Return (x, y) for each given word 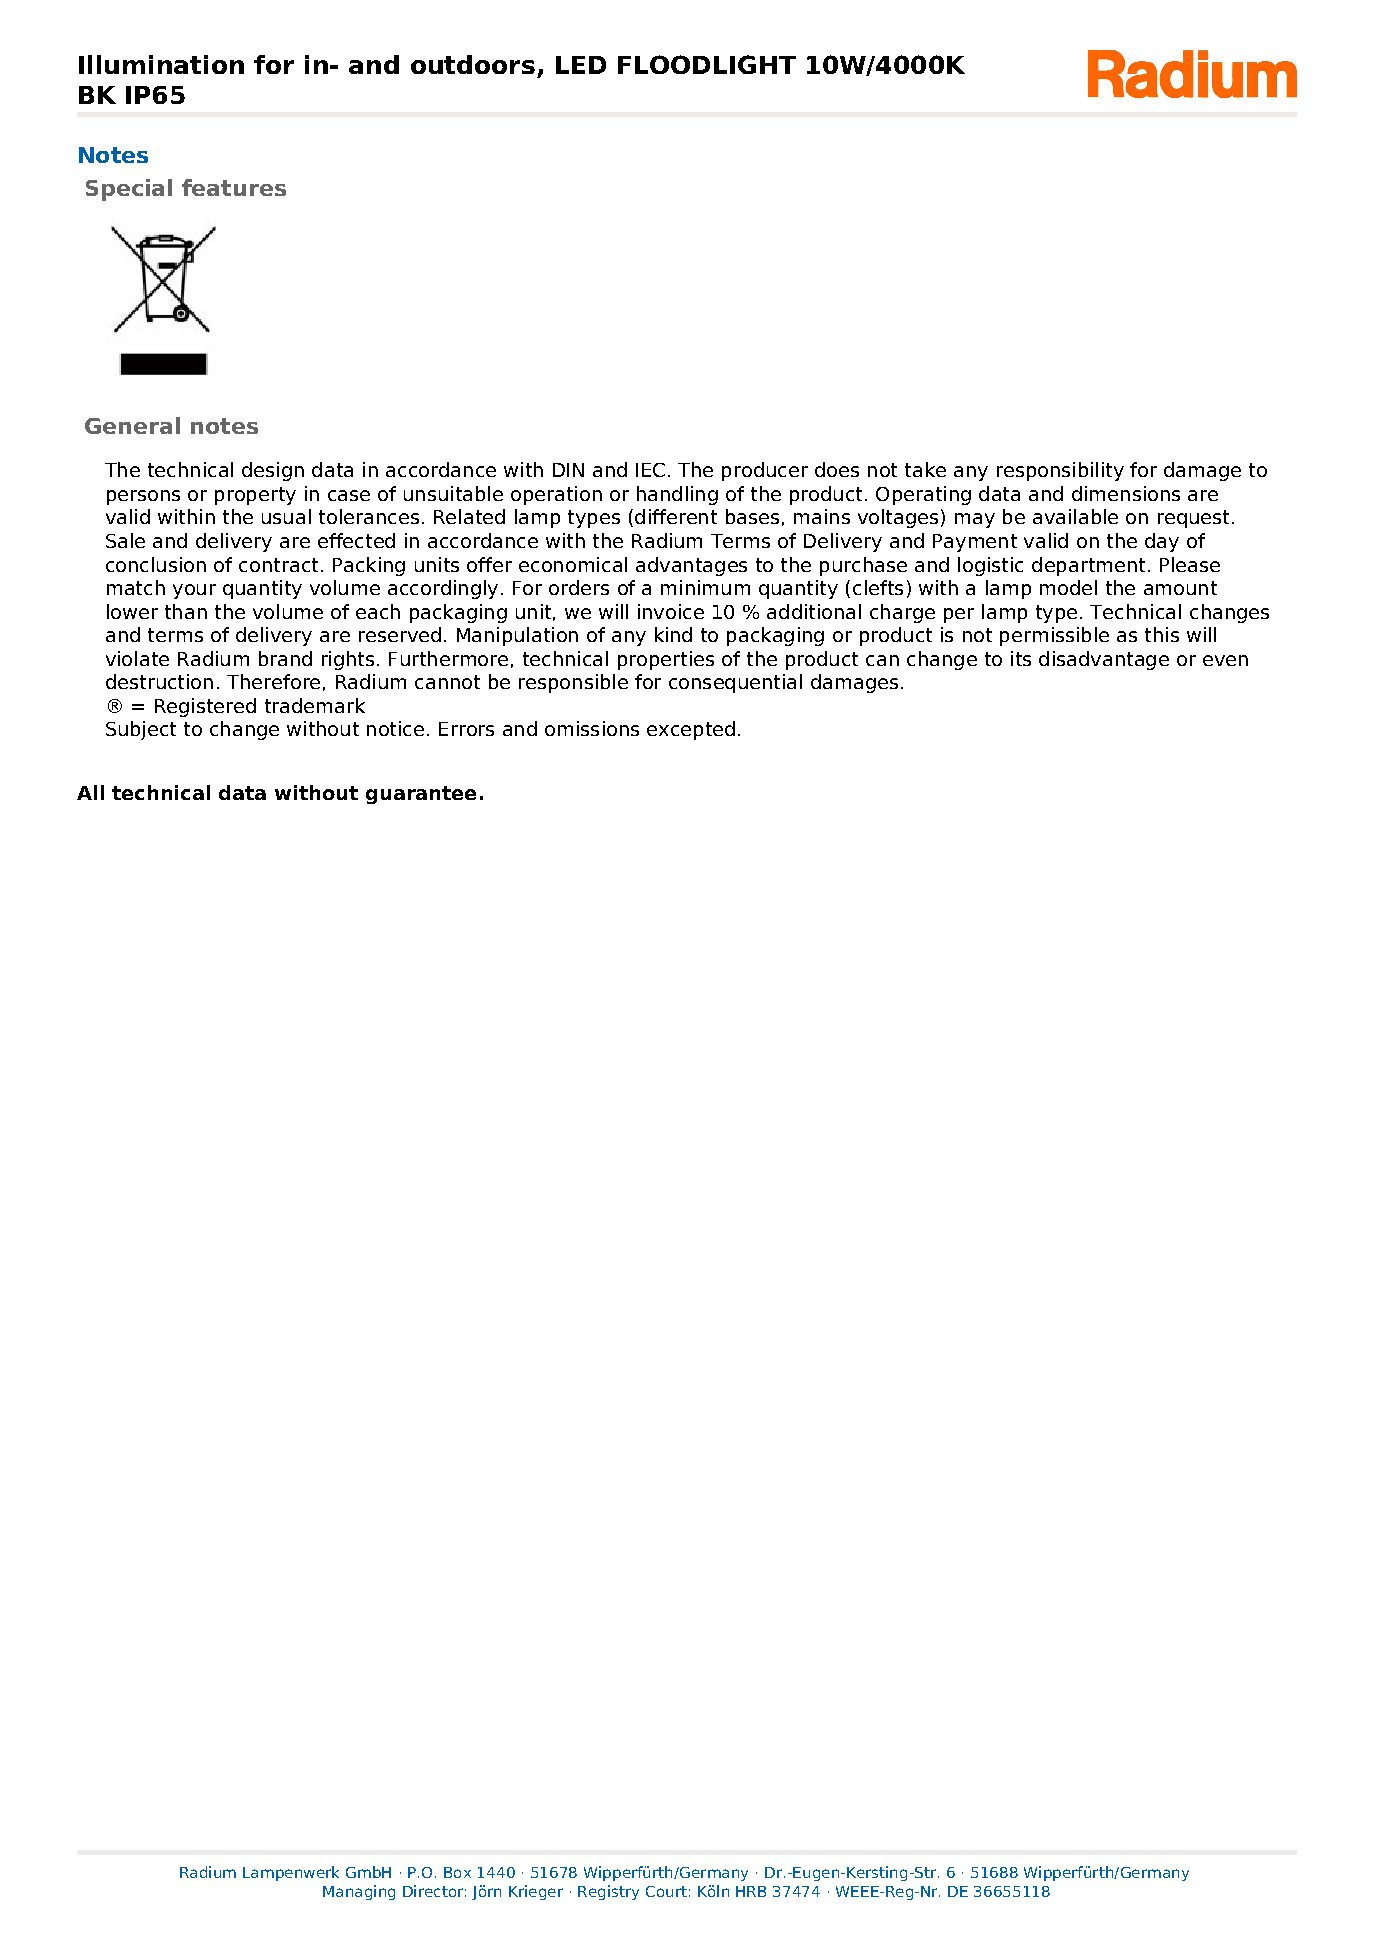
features (234, 187)
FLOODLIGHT (707, 64)
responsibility (1060, 471)
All (90, 792)
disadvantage (1104, 660)
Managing (359, 1892)
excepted (691, 730)
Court (666, 1891)
